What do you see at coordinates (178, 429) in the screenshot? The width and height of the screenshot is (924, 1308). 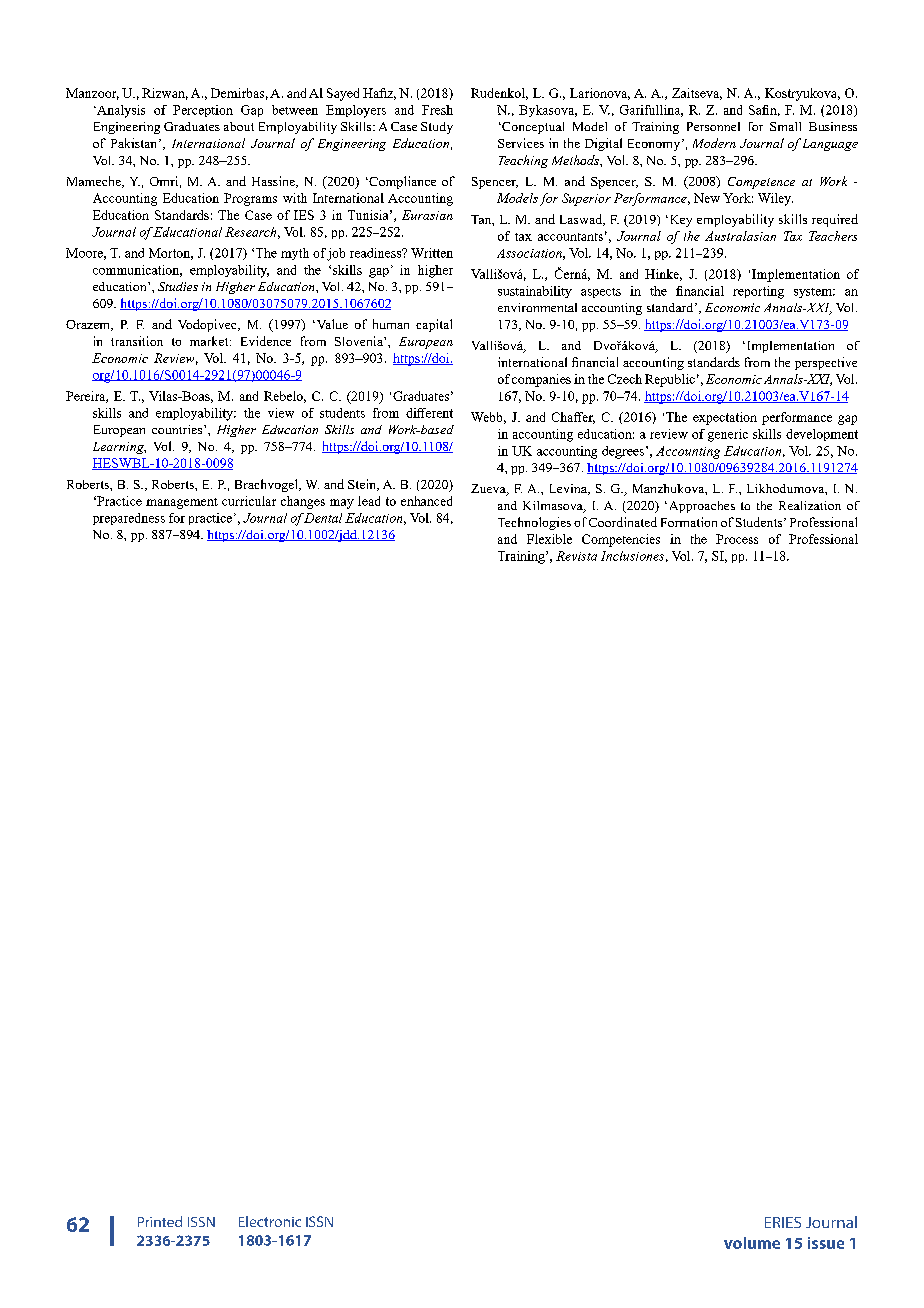 I see `countries` at bounding box center [178, 429].
